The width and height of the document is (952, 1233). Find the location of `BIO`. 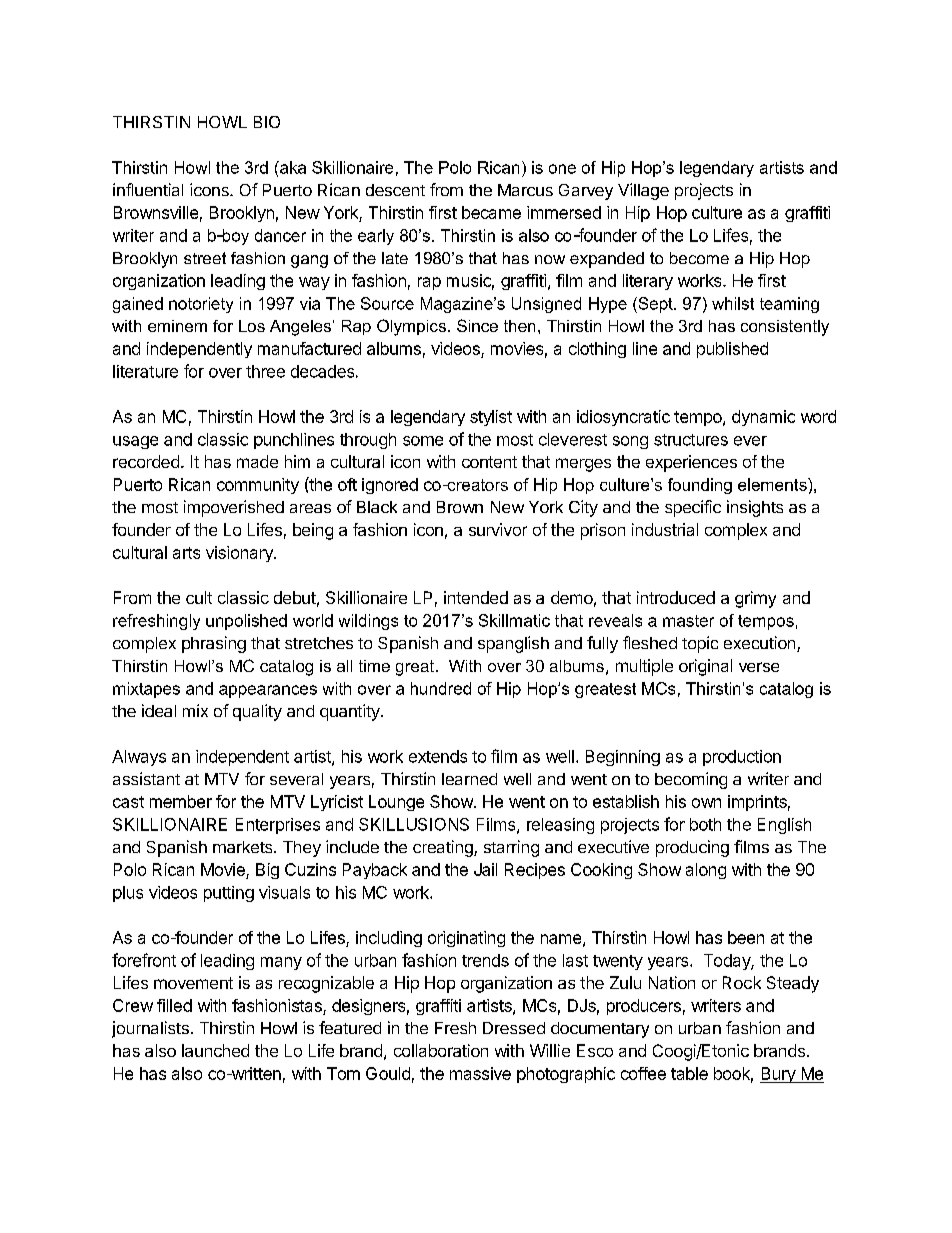

BIO is located at coordinates (267, 122).
